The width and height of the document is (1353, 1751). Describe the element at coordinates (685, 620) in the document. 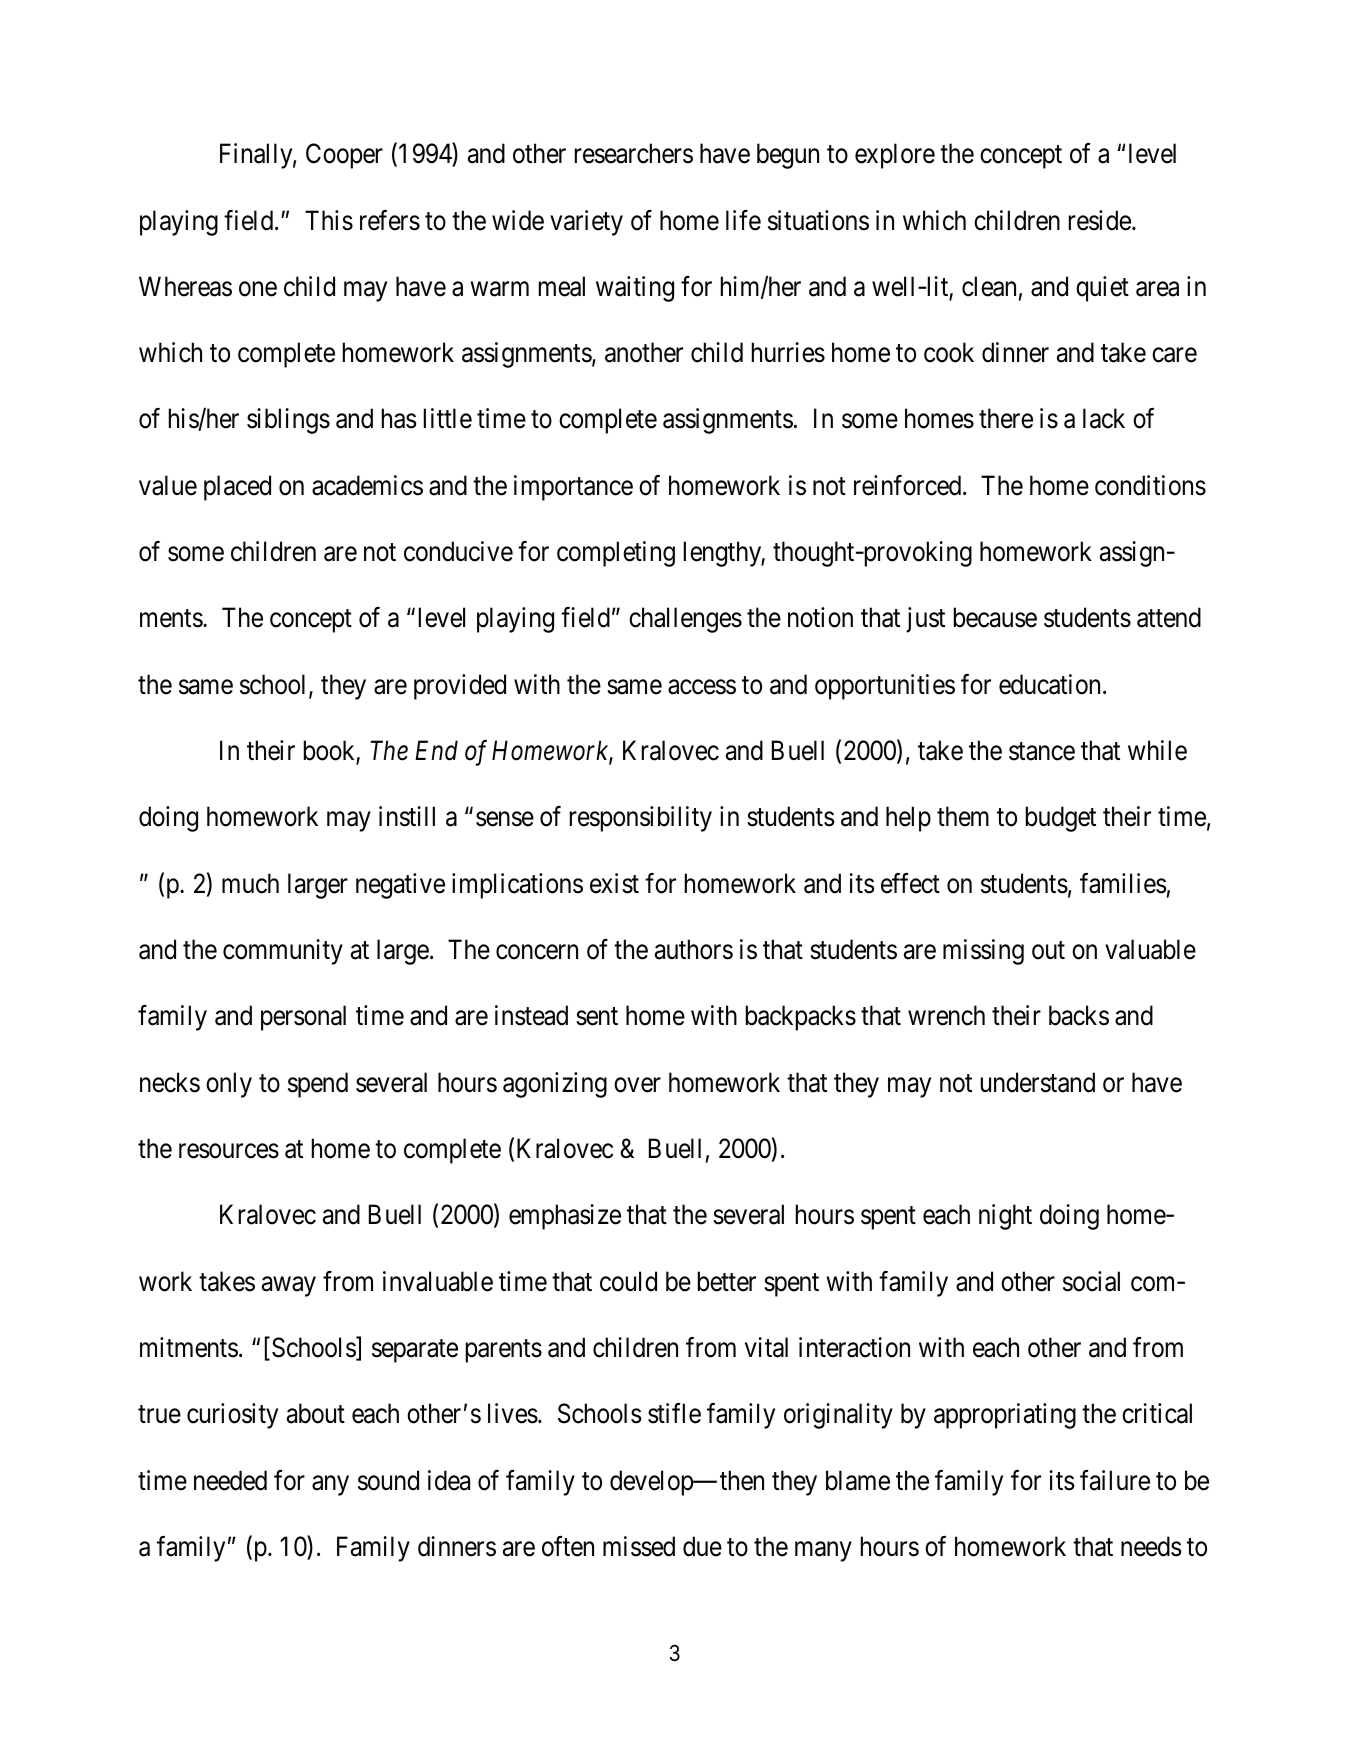

I see `challenges` at that location.
